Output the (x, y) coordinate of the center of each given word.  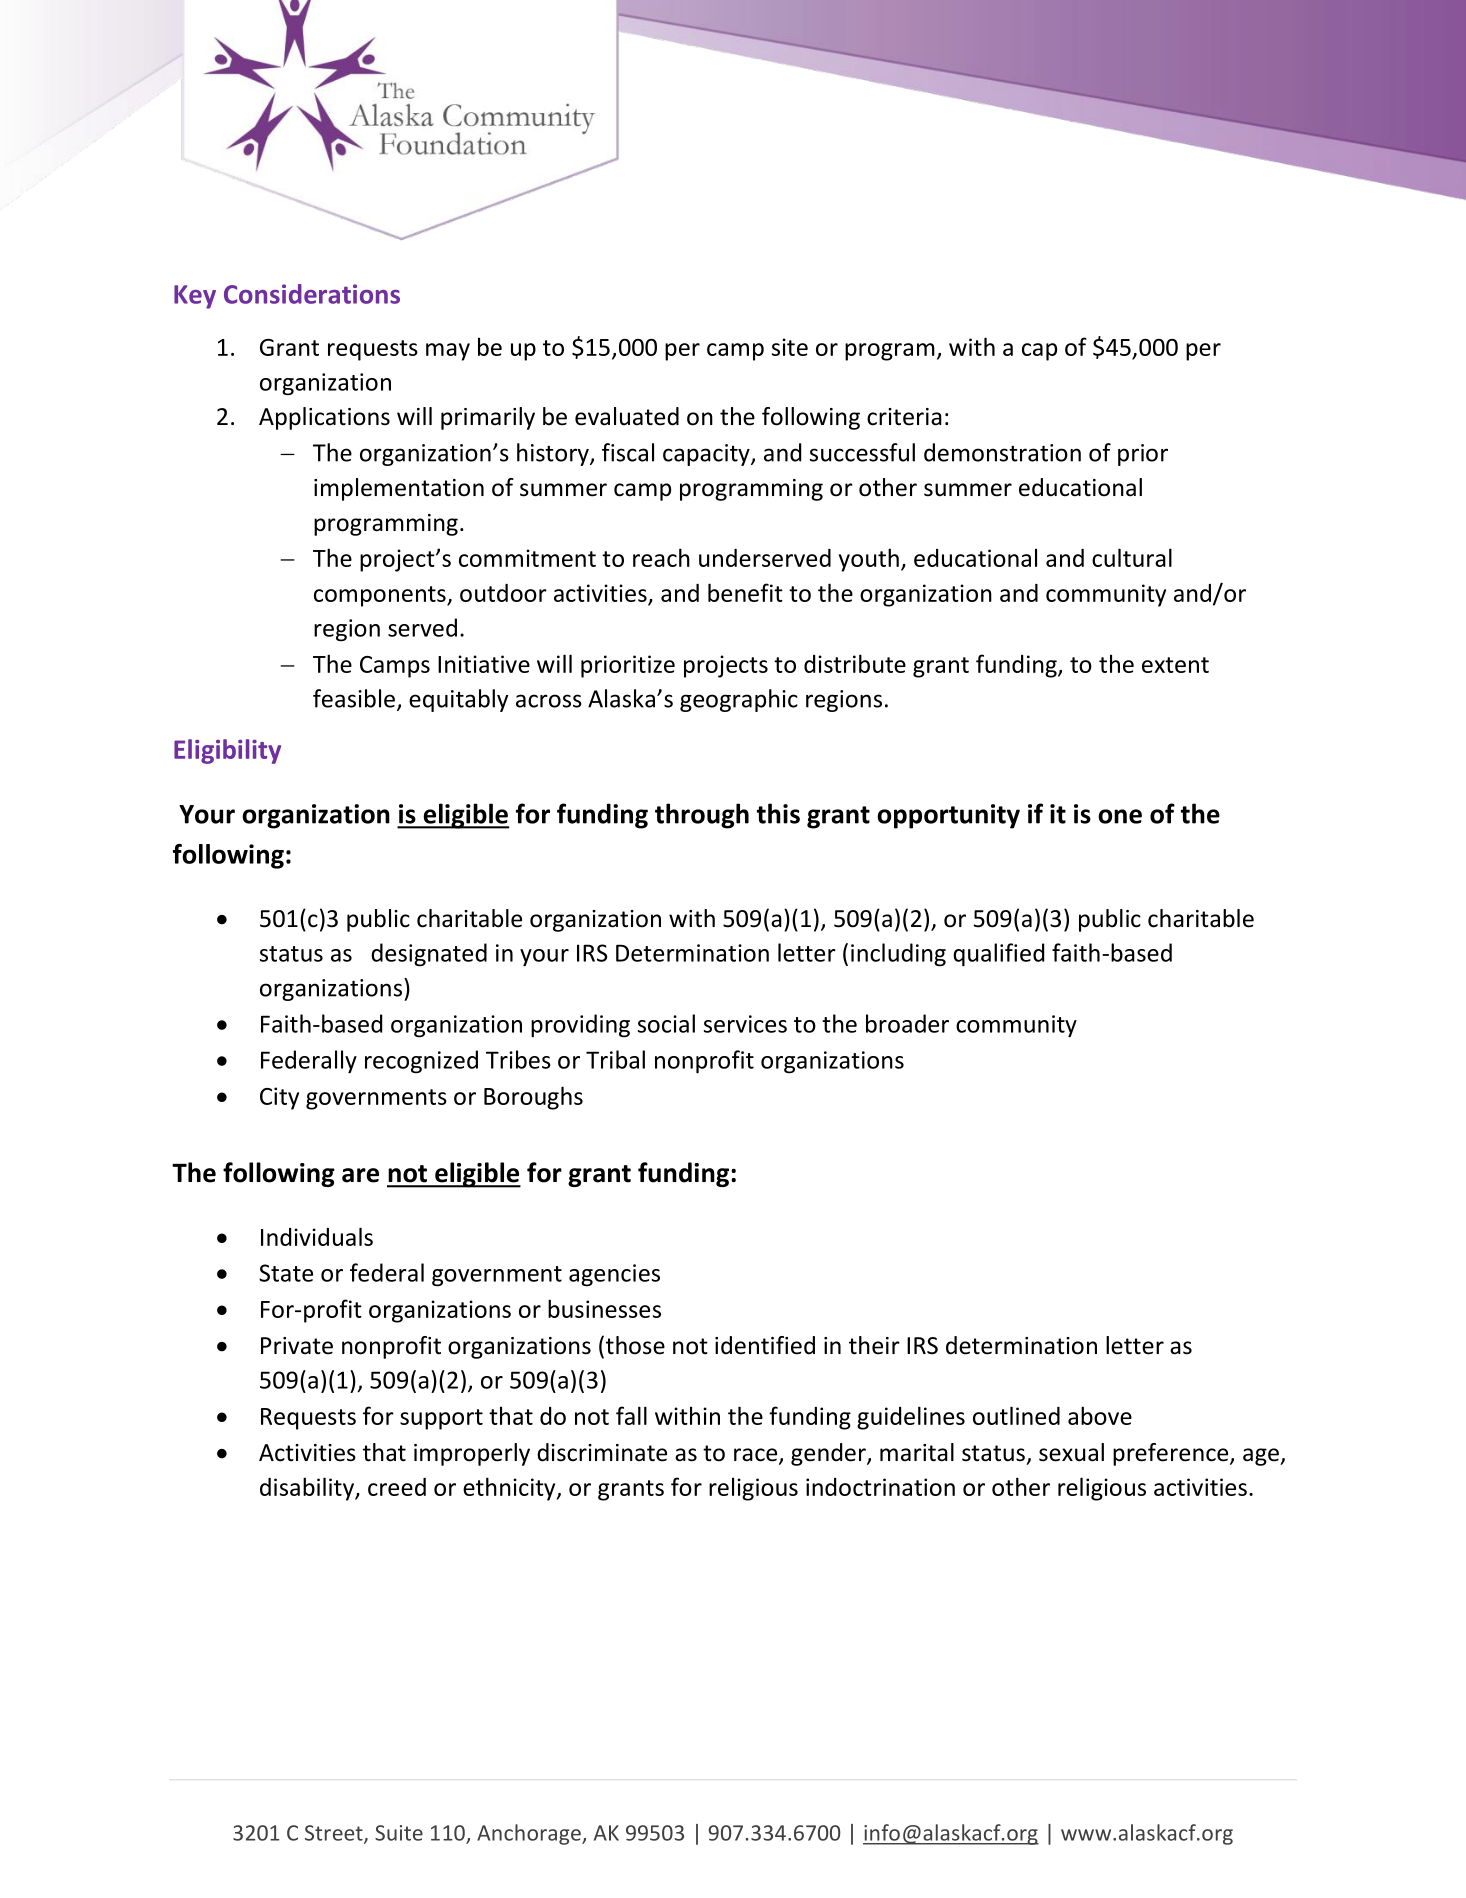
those (635, 1345)
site (790, 347)
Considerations (312, 294)
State (286, 1273)
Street (335, 1834)
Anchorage (530, 1834)
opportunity (948, 816)
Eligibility (227, 751)
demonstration (1002, 452)
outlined (1016, 1415)
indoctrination (880, 1487)
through (702, 816)
